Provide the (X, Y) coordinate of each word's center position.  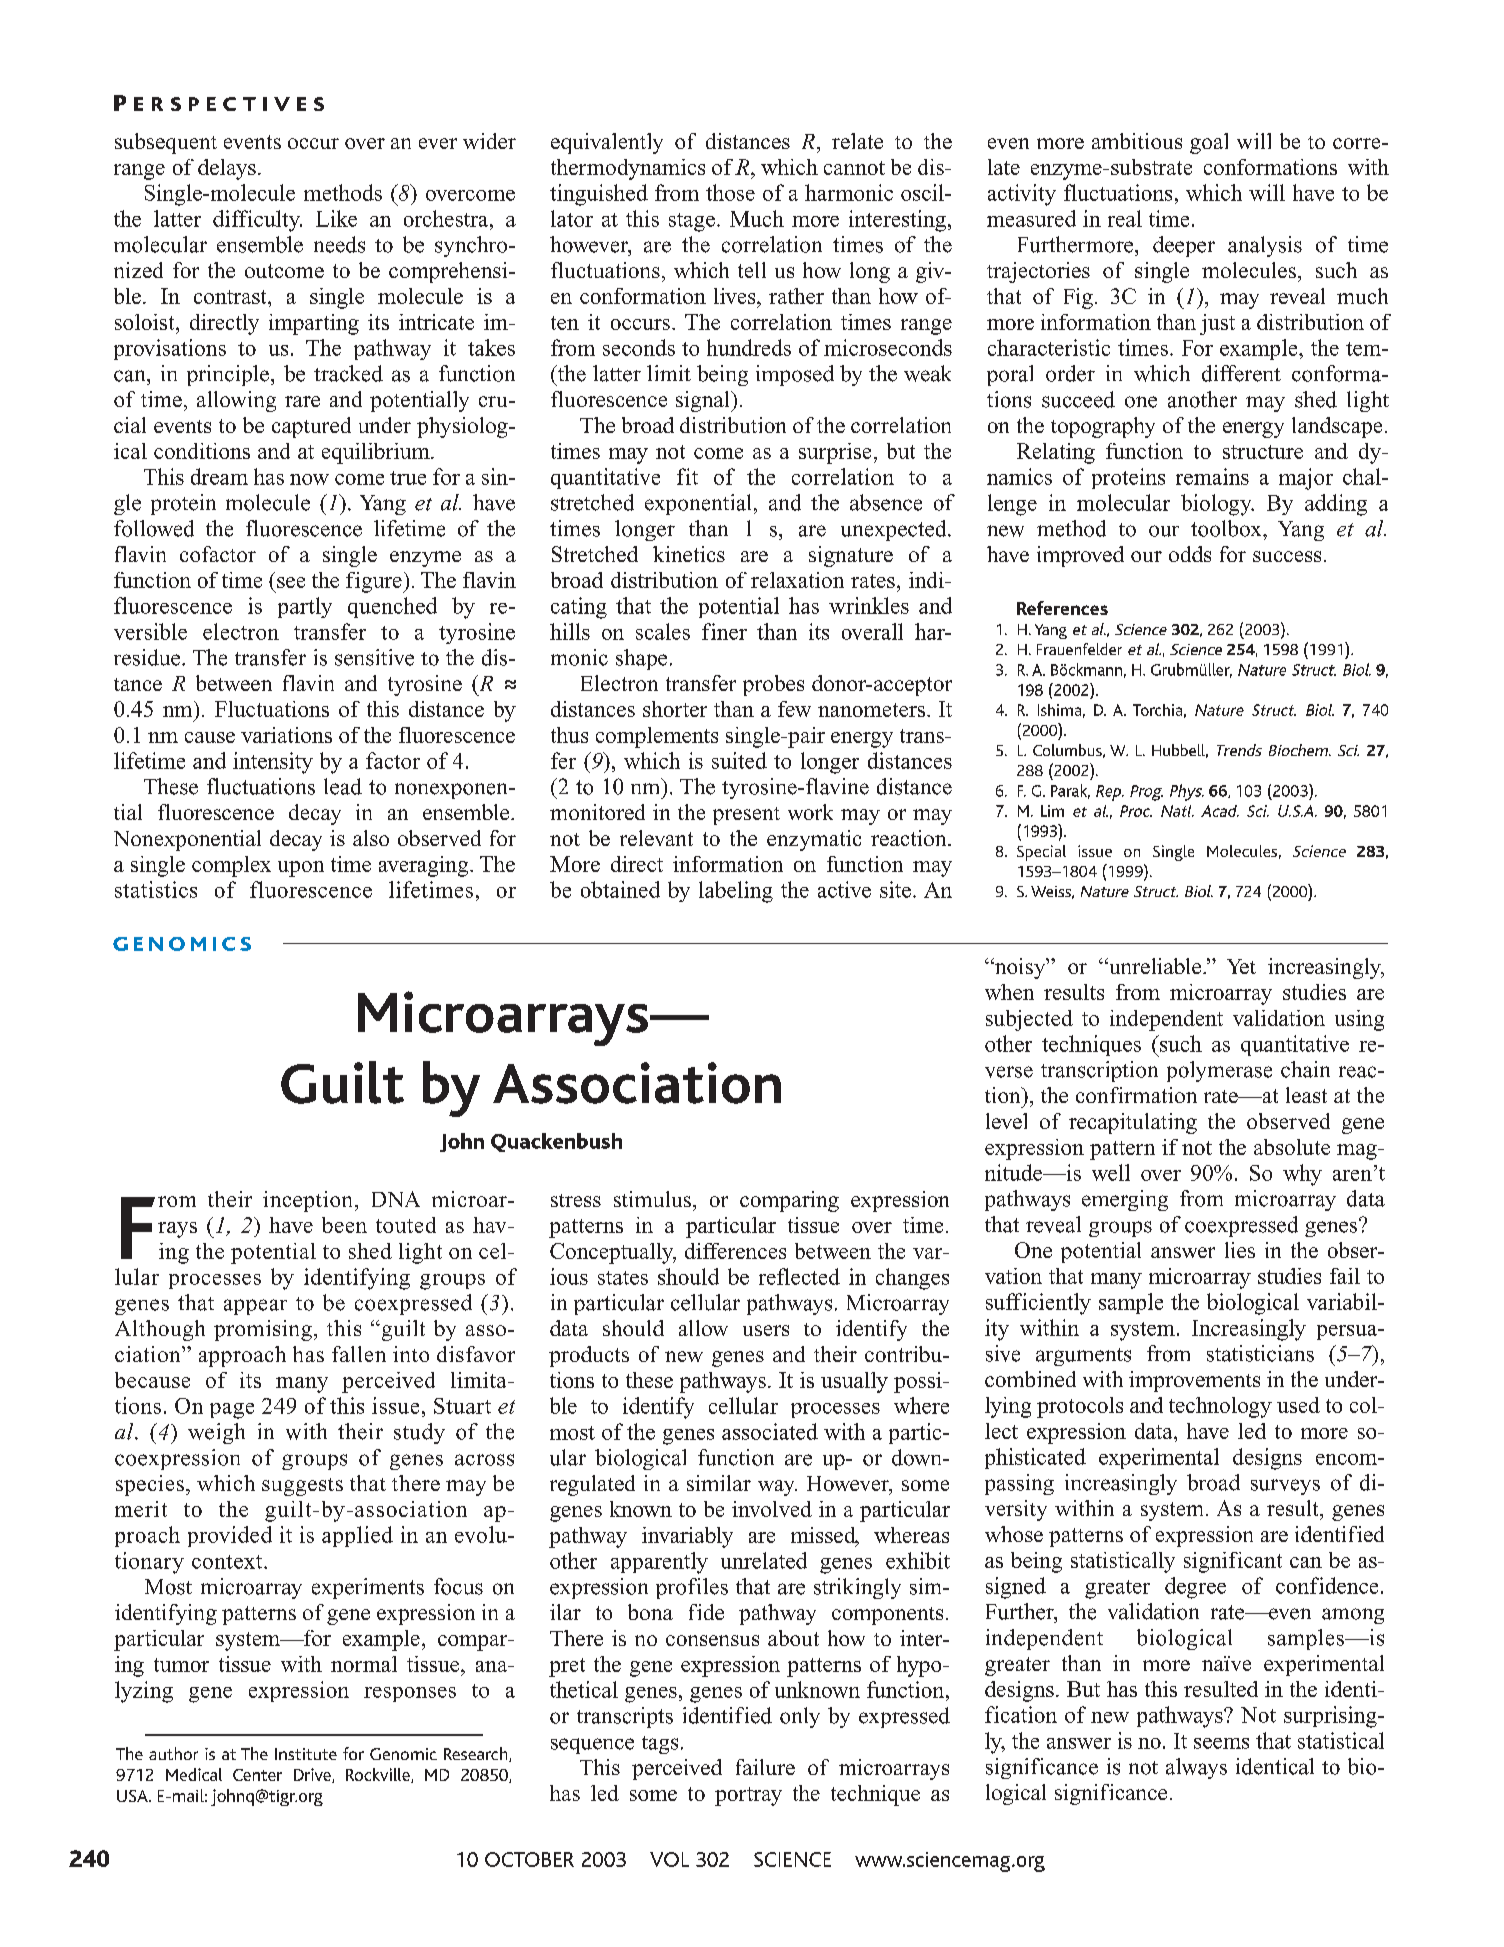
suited (739, 760)
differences (735, 1251)
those (730, 192)
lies (1240, 1250)
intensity (273, 763)
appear (255, 1307)
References (1062, 608)
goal (1209, 143)
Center (257, 1775)
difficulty (257, 221)
